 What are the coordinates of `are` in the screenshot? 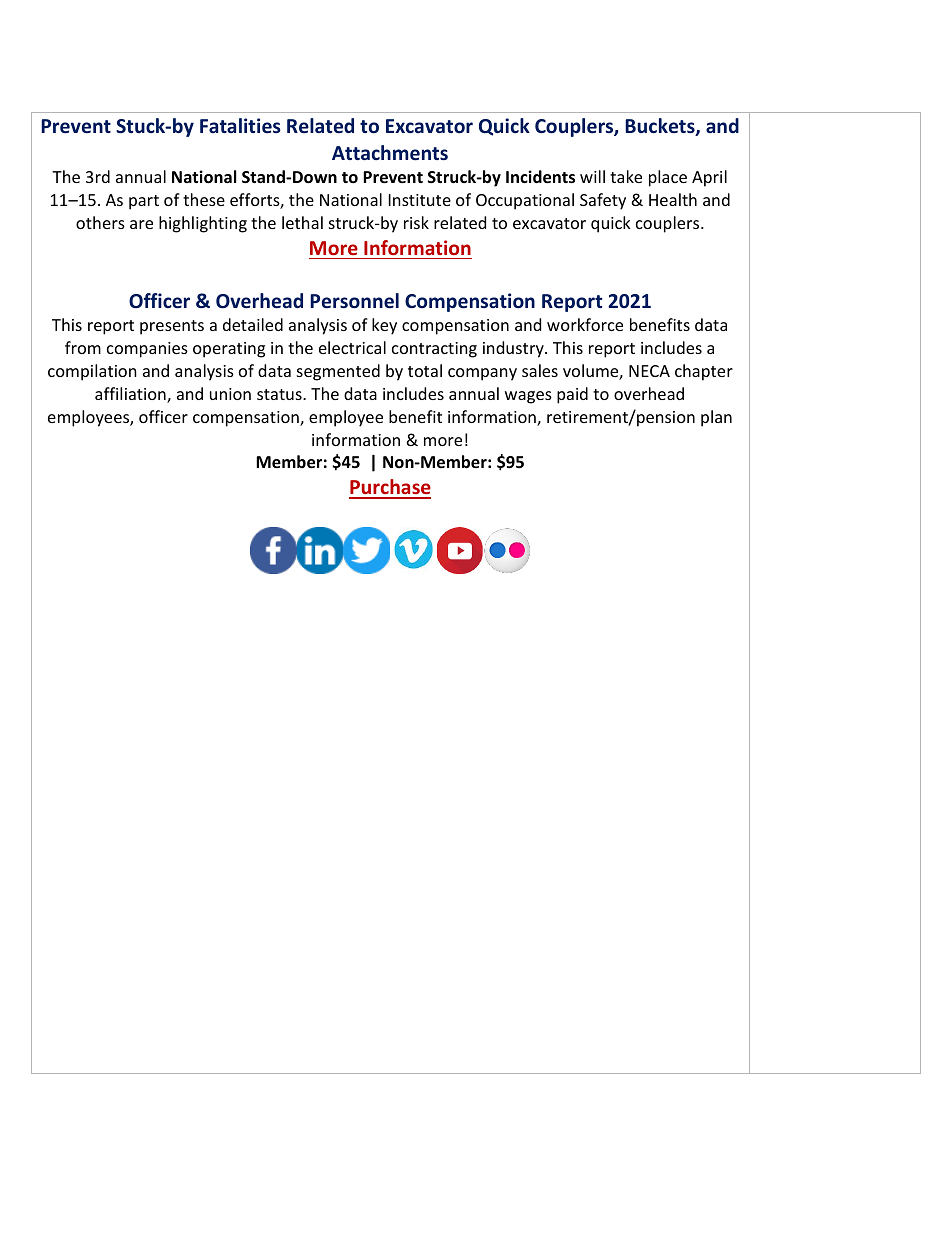 It's located at (141, 224).
